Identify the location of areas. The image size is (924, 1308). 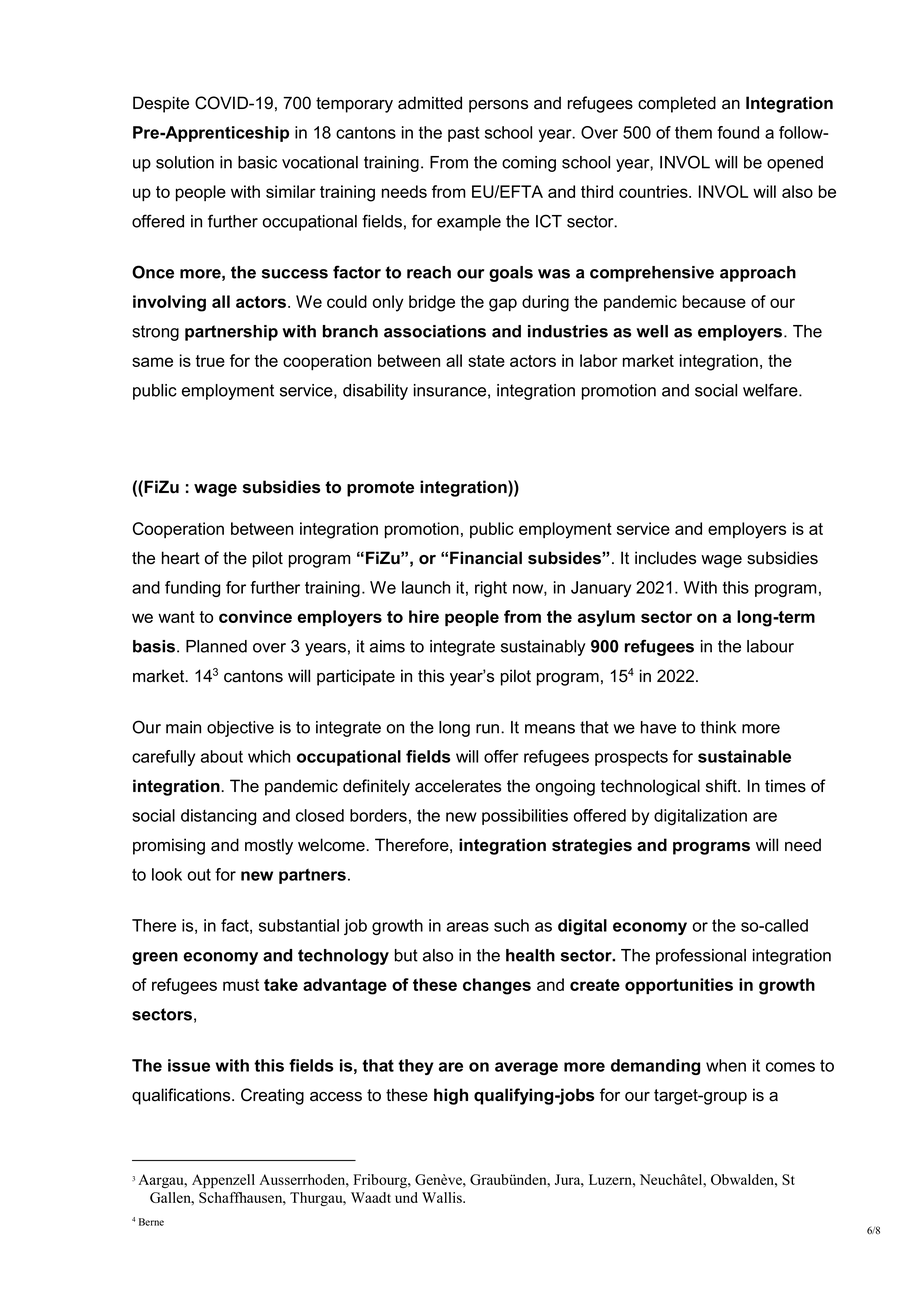
(468, 927).
